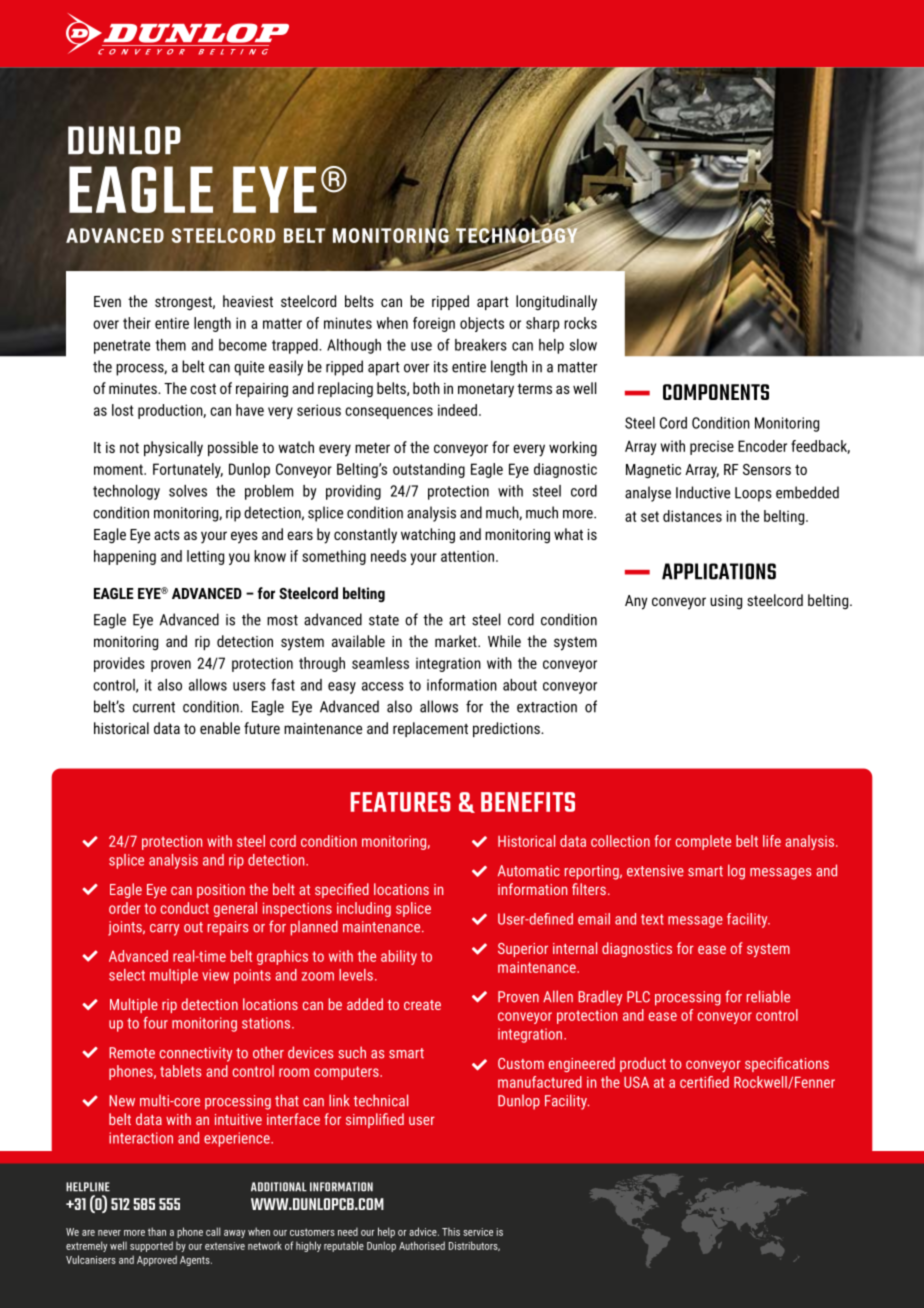 The image size is (924, 1308). Describe the element at coordinates (434, 324) in the screenshot. I see `foreign` at that location.
